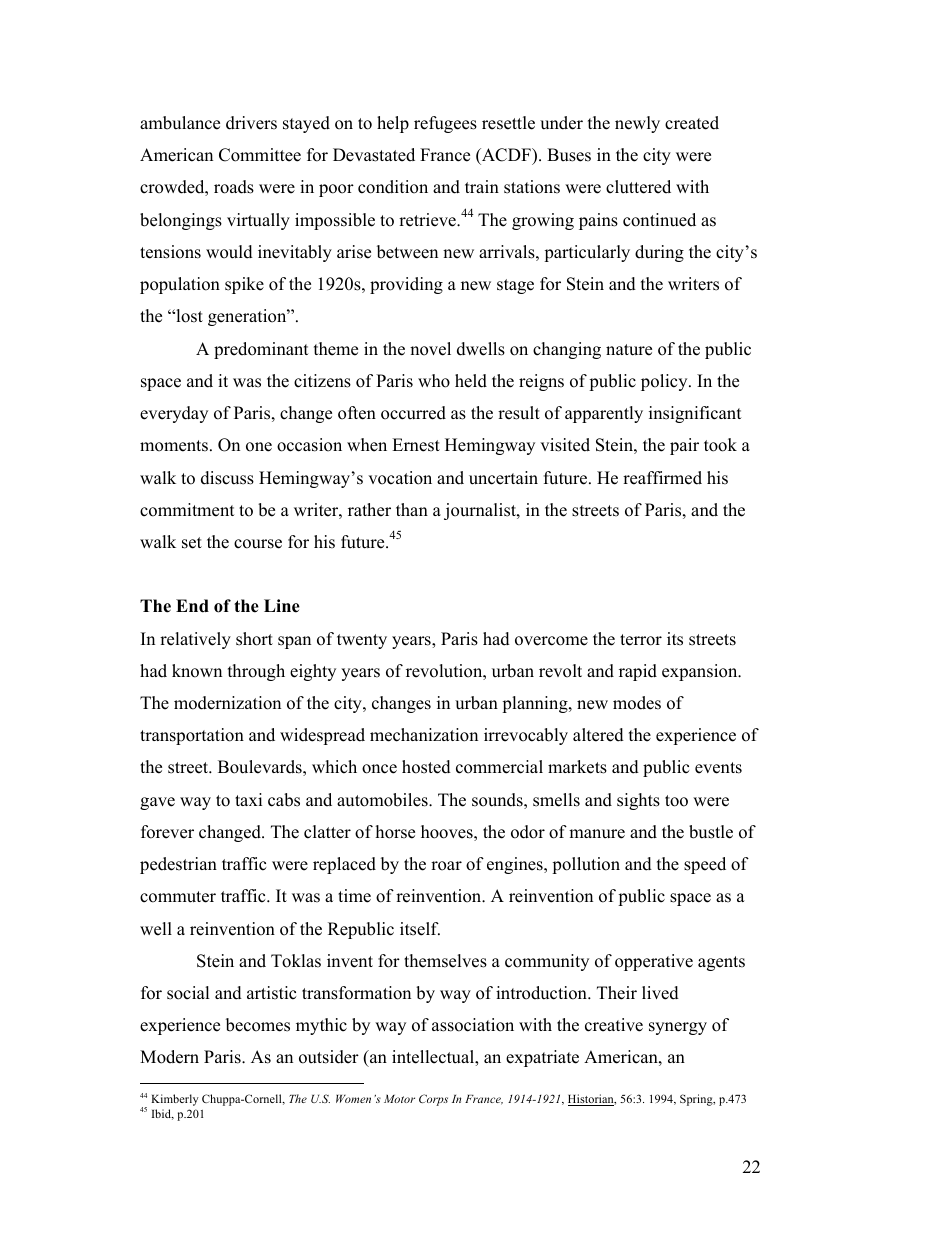 Image resolution: width=952 pixels, height=1233 pixels. Describe the element at coordinates (362, 641) in the screenshot. I see `twenty` at that location.
